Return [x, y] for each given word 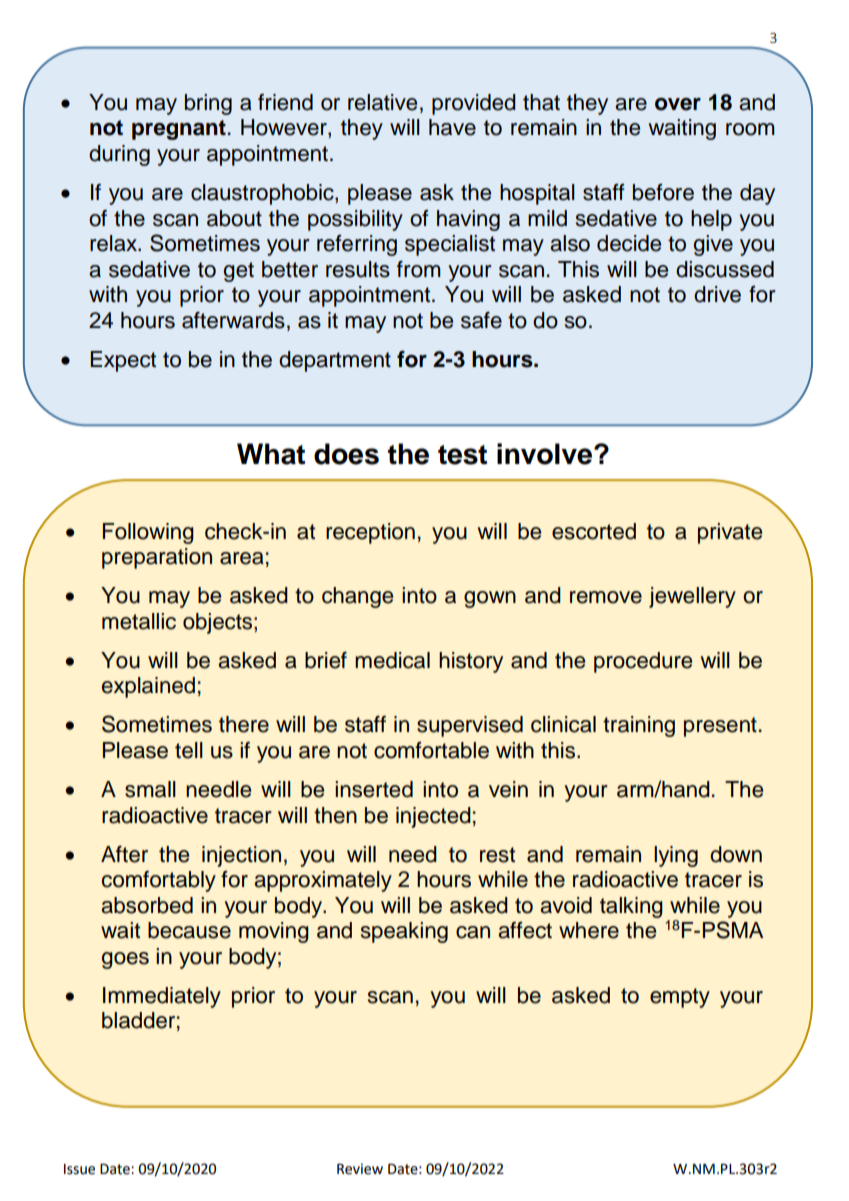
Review [360, 1169]
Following [148, 533]
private [730, 533]
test [462, 455]
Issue [79, 1169]
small [150, 789]
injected [433, 817]
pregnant [179, 130]
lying [676, 856]
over [678, 104]
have [452, 127]
